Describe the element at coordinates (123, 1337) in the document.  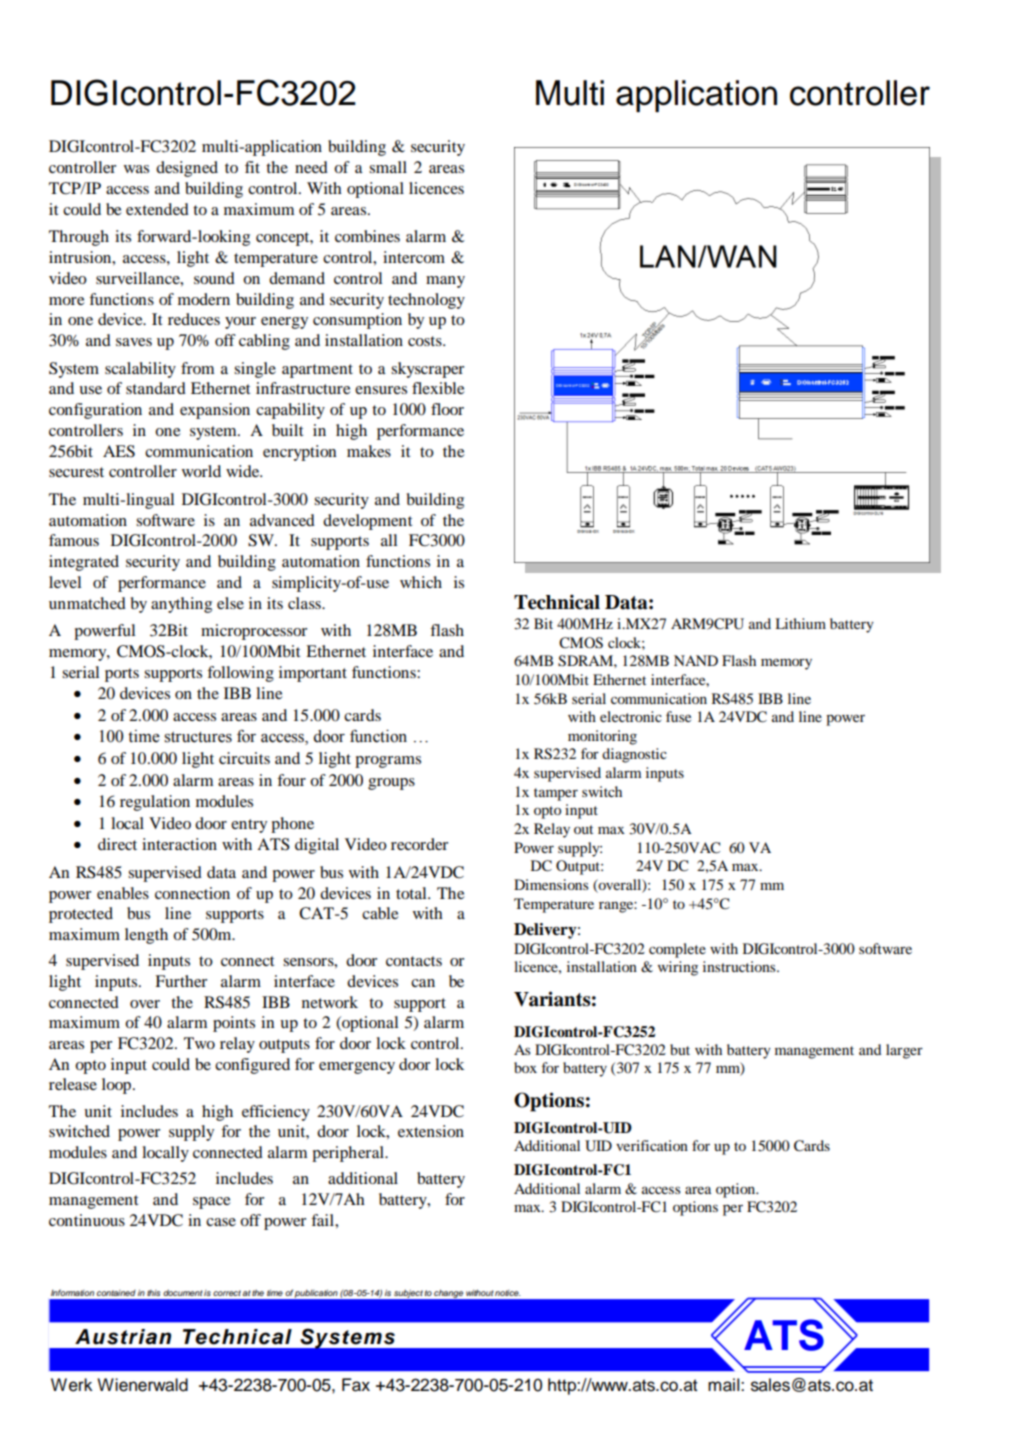
I see `Austrian` at that location.
